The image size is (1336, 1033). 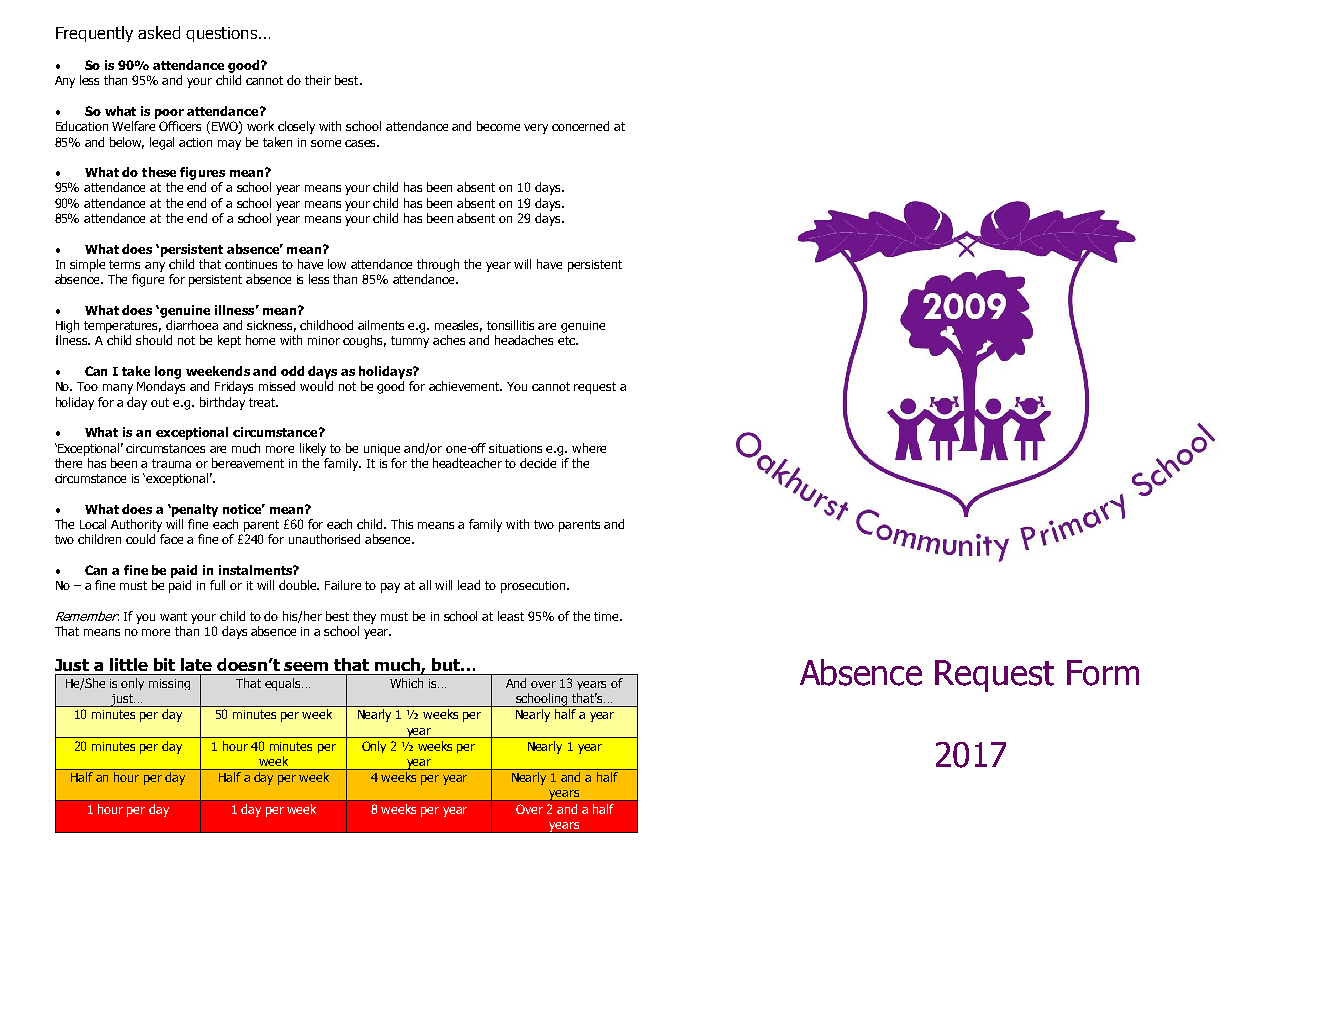 What do you see at coordinates (580, 126) in the document?
I see `concerned` at bounding box center [580, 126].
